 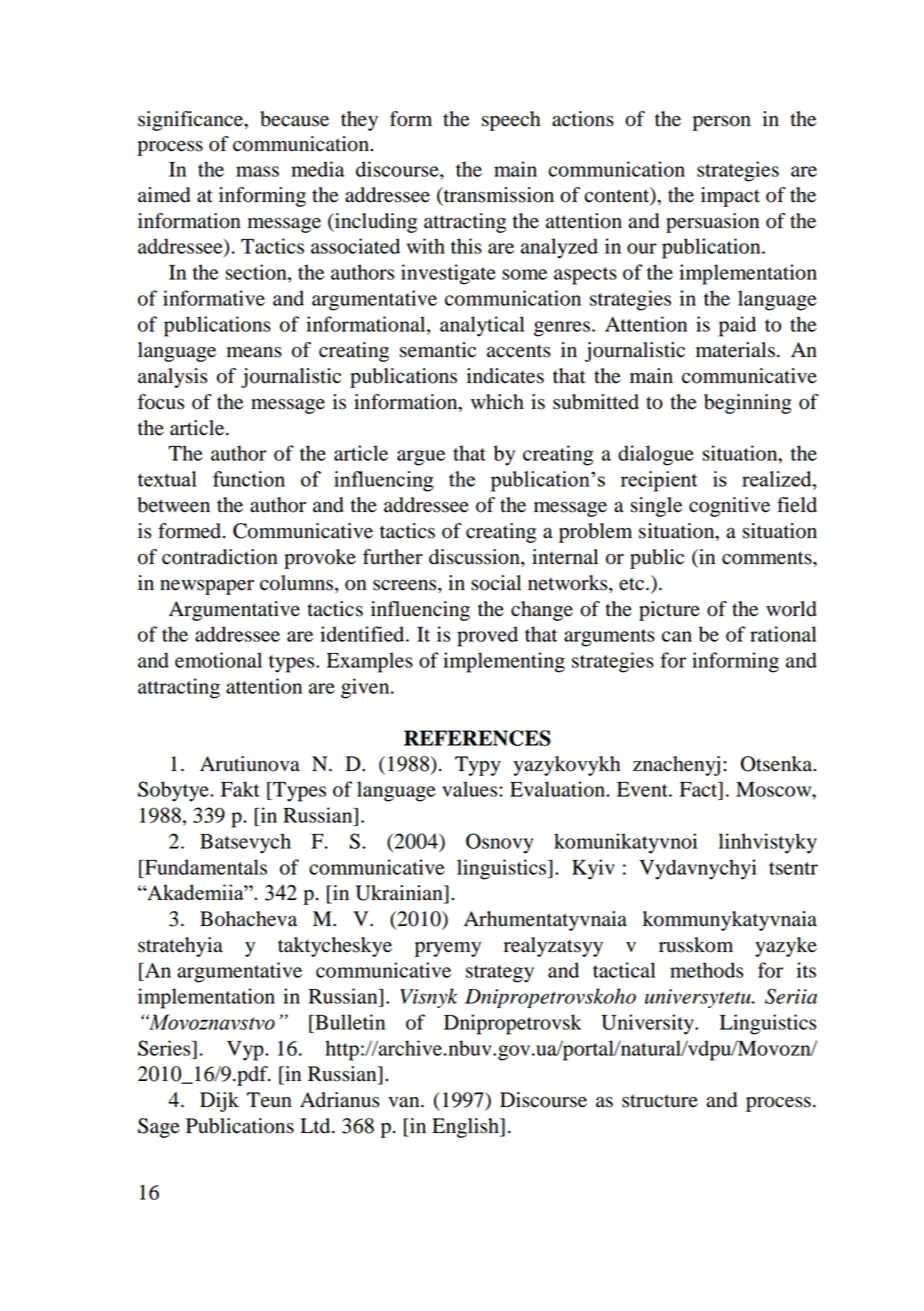 I want to click on emotional, so click(x=218, y=660).
